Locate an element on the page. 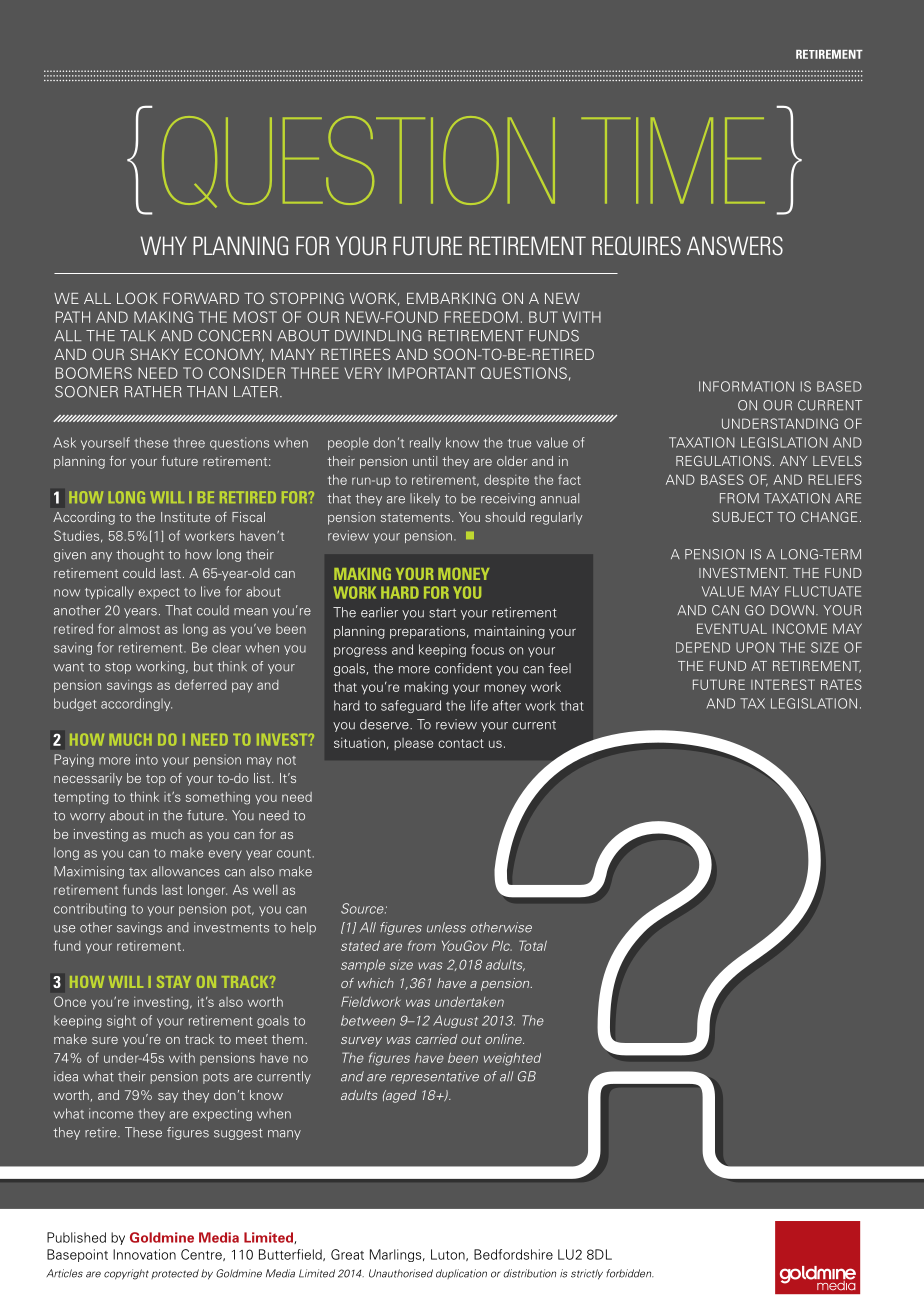  into is located at coordinates (147, 759).
